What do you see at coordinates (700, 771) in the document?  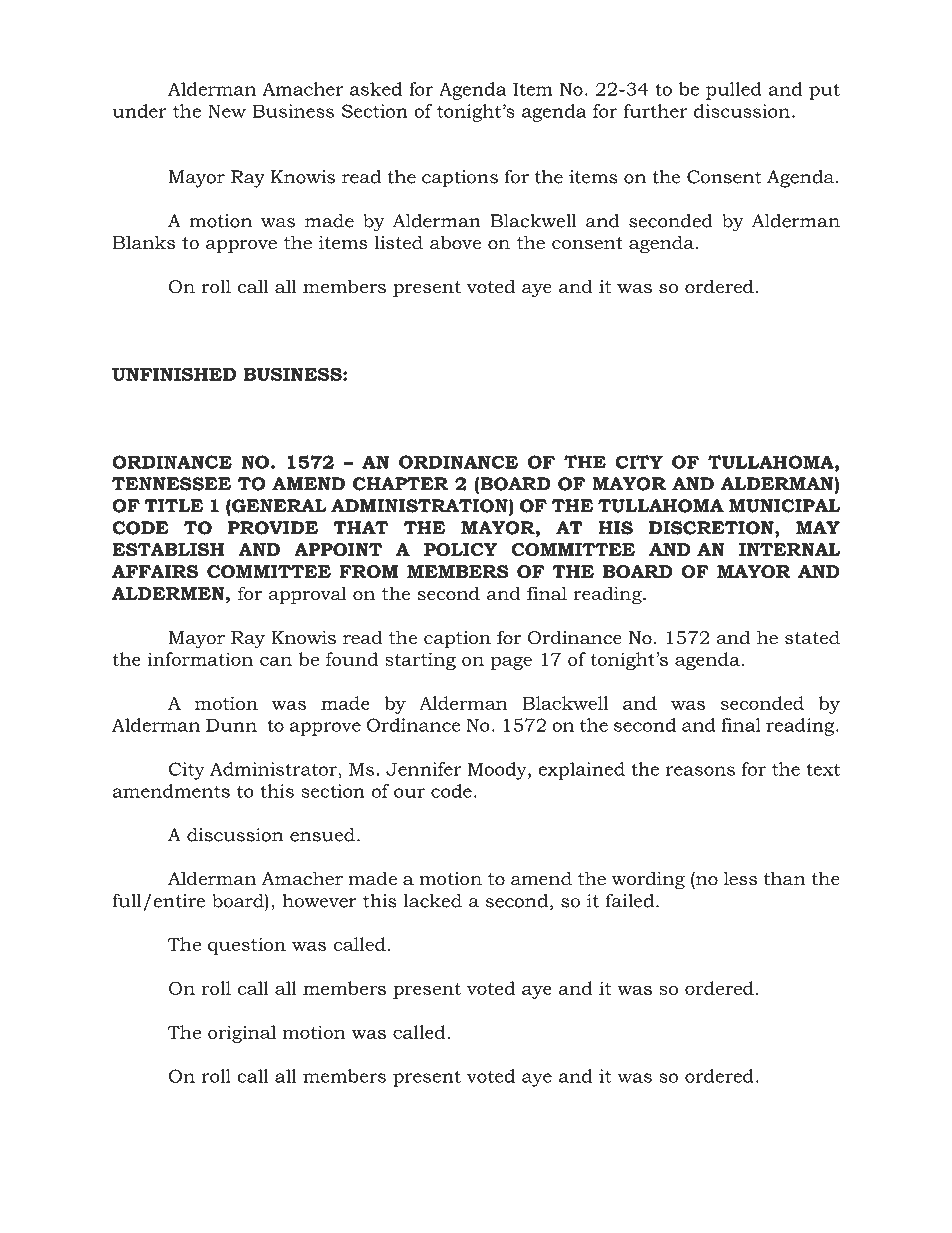 I see `reasons` at bounding box center [700, 771].
